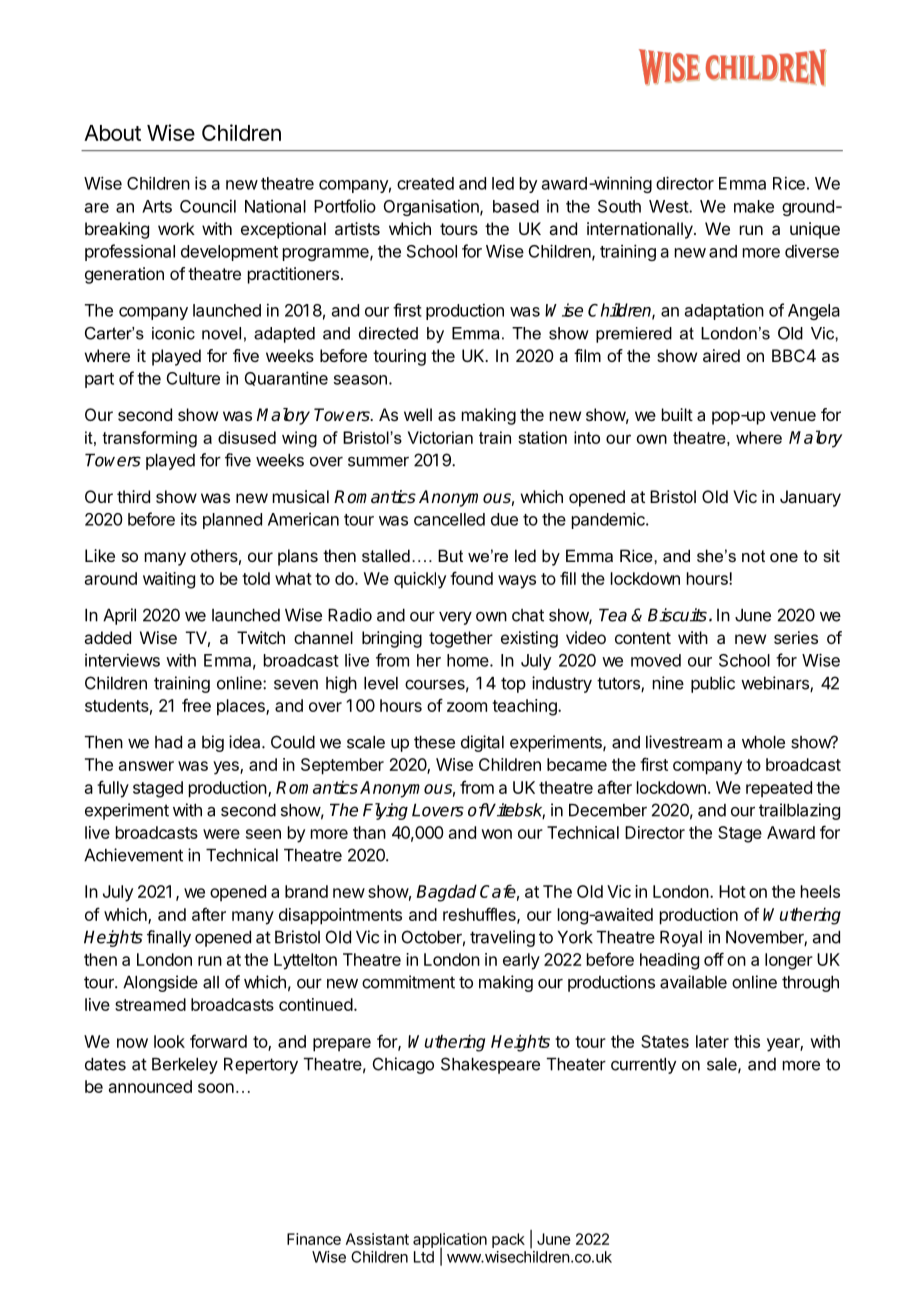 The height and width of the screenshot is (1308, 924). I want to click on Council, so click(208, 206).
